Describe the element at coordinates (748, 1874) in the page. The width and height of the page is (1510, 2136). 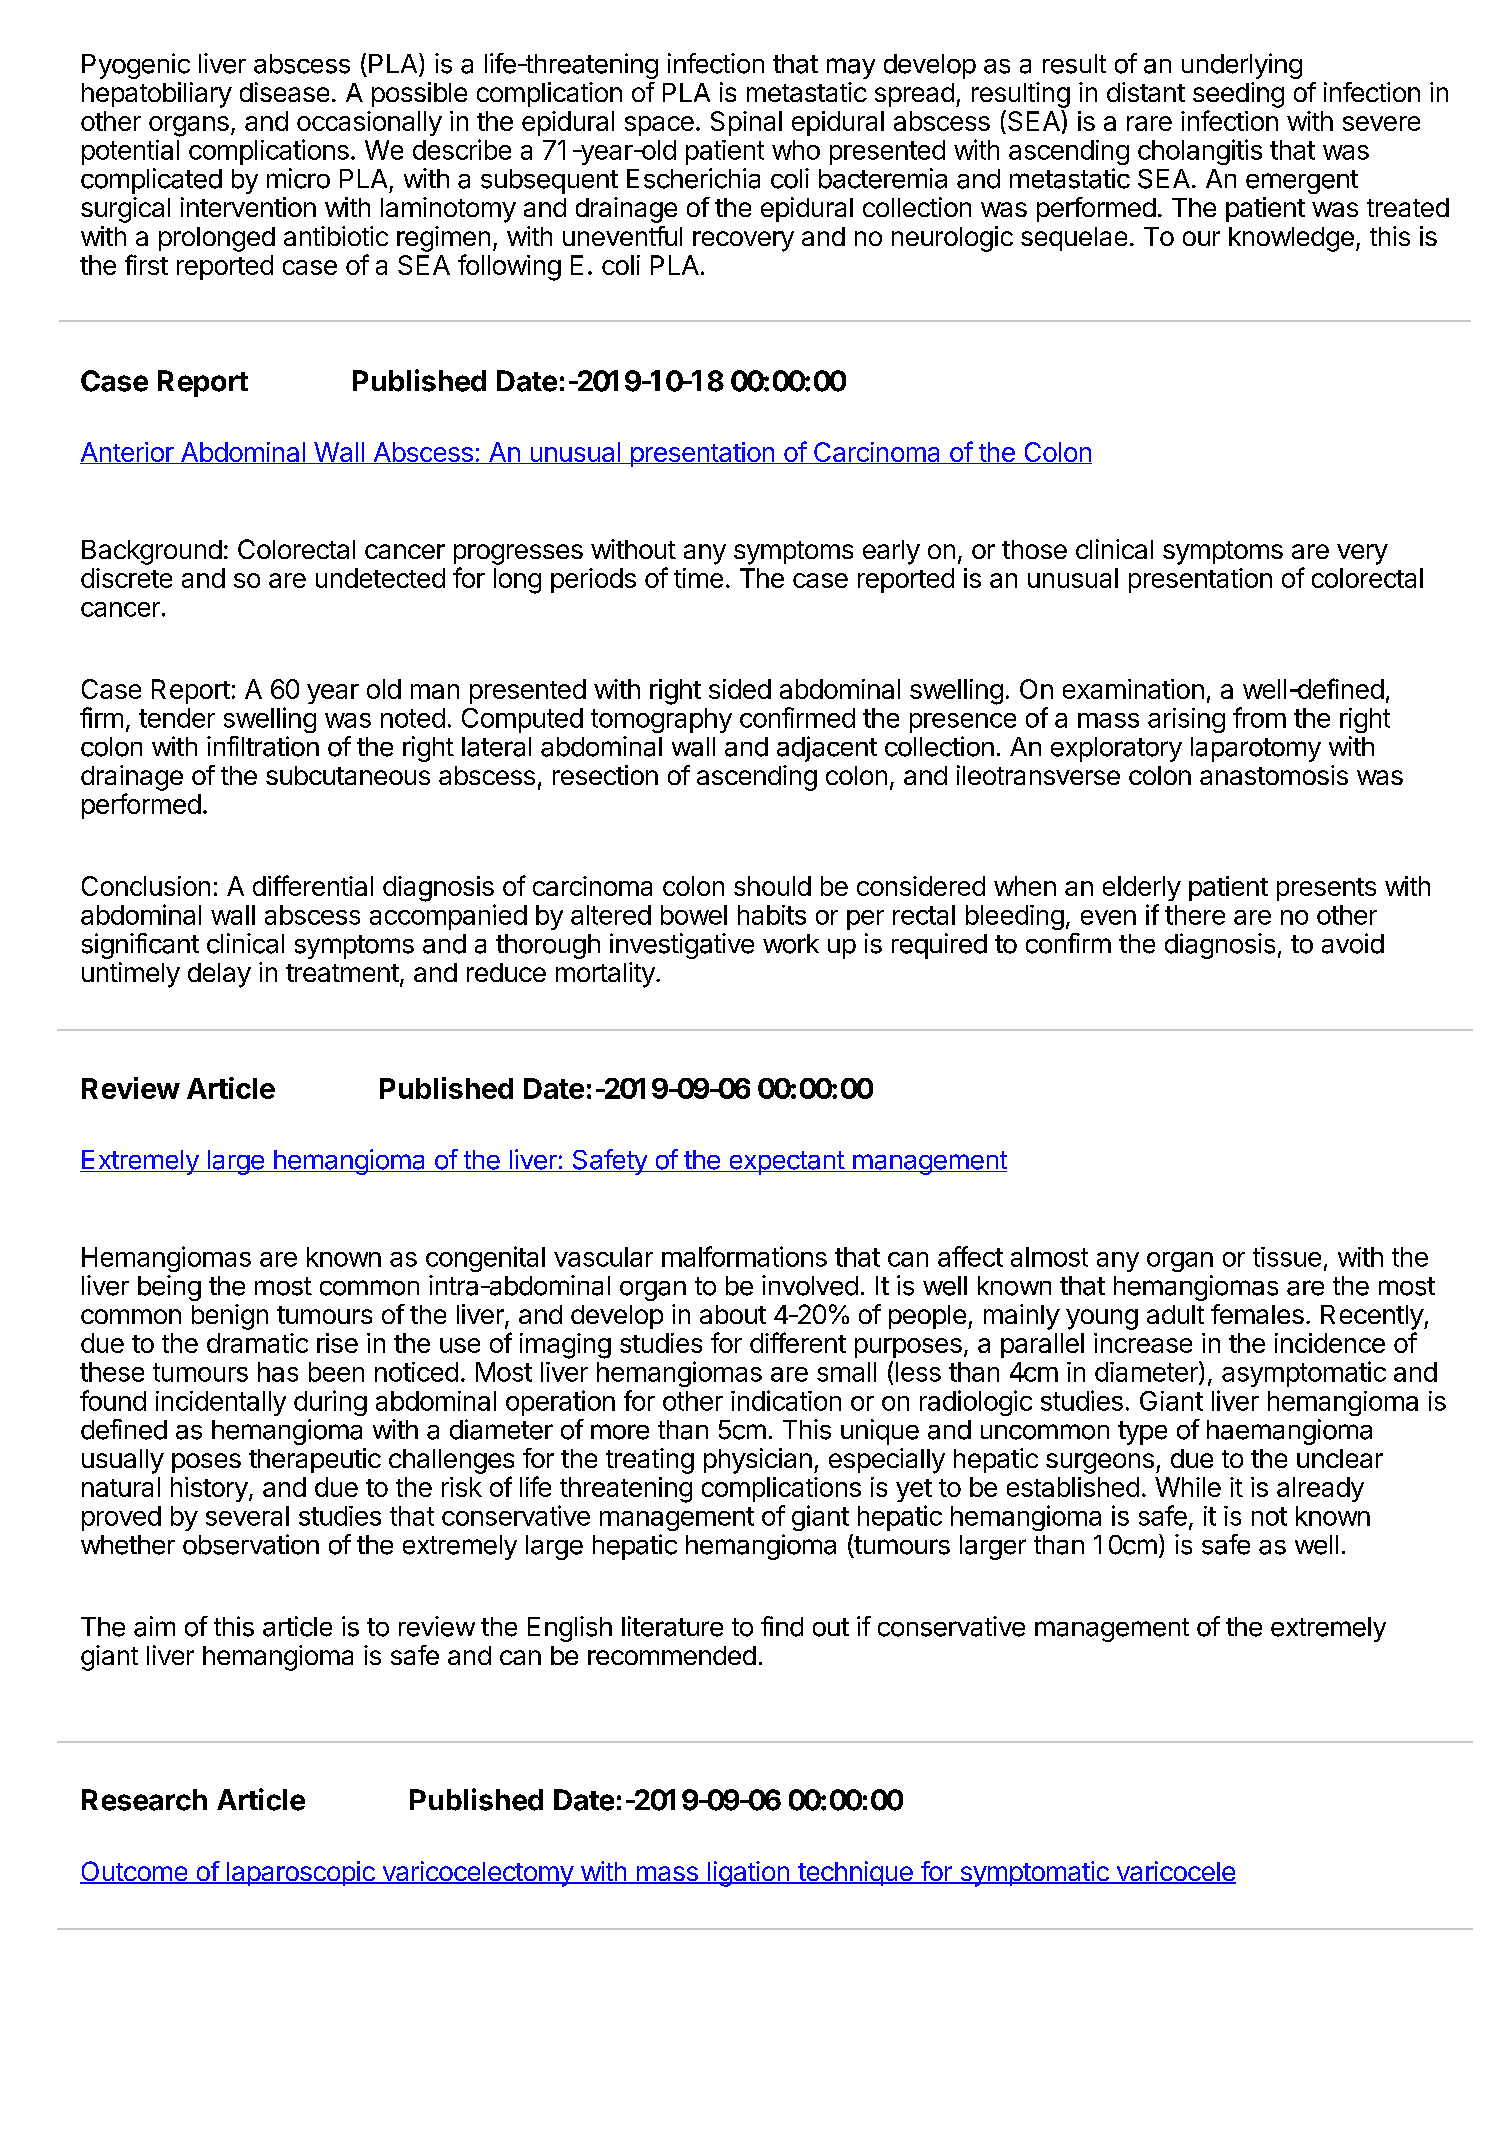
I see `ligation` at that location.
